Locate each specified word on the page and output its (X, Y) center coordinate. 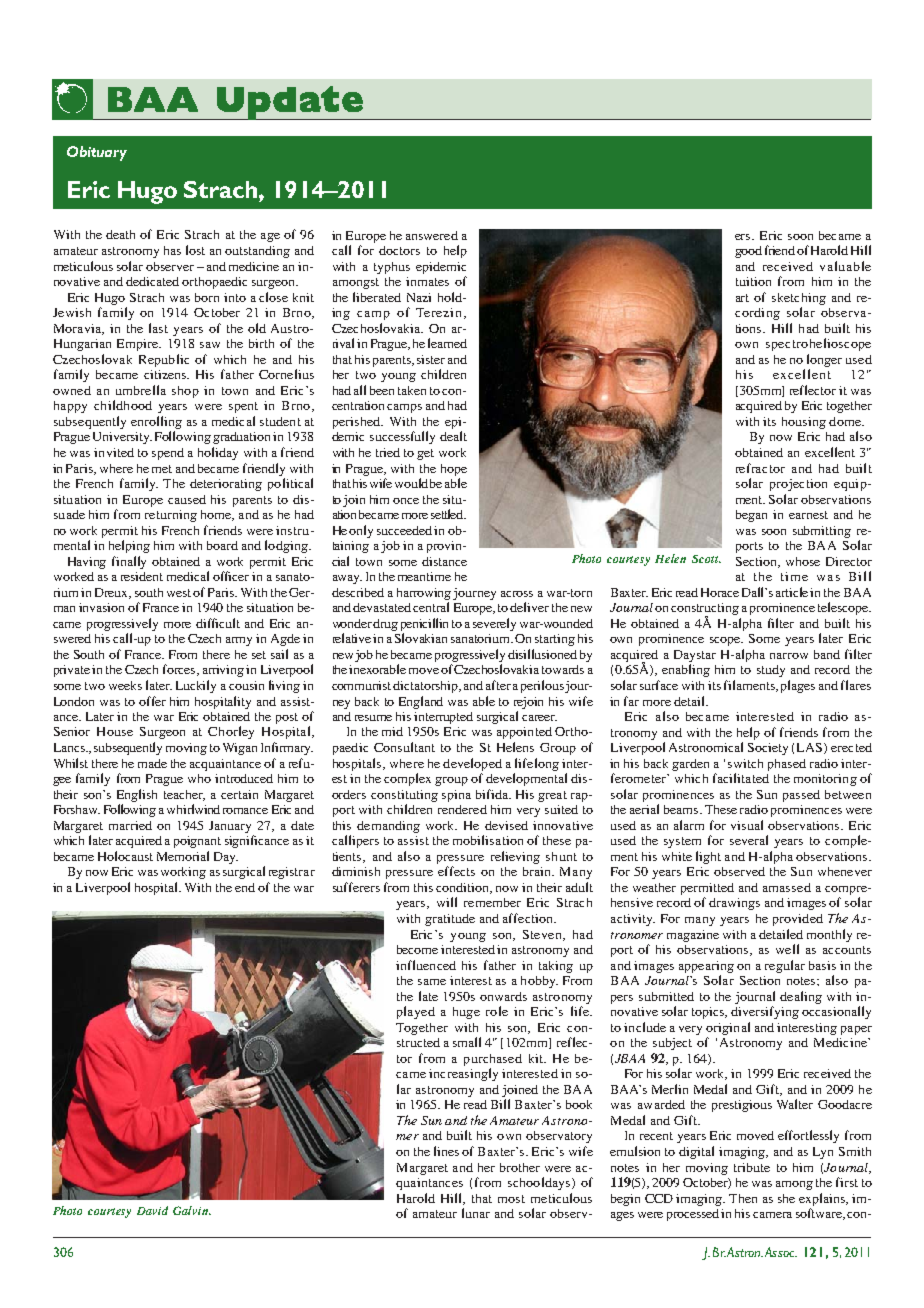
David (152, 1210)
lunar (476, 1213)
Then (743, 1198)
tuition (753, 281)
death (120, 234)
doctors (399, 250)
